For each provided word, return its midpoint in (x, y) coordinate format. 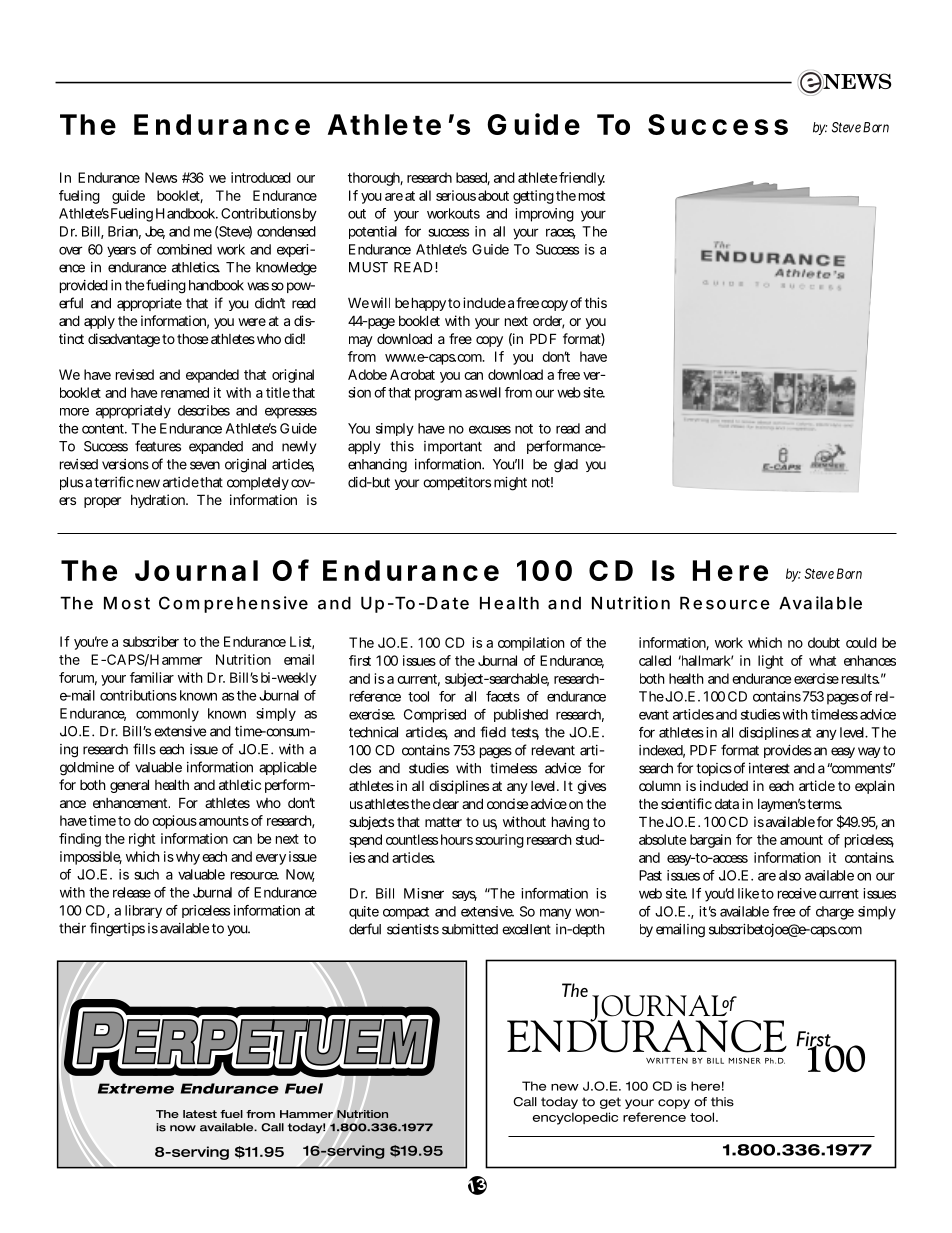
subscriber (151, 641)
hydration (159, 501)
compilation (531, 644)
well (490, 392)
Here (730, 570)
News (161, 177)
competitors (457, 483)
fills (144, 749)
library (143, 911)
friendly (582, 179)
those (192, 338)
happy (429, 304)
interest (769, 768)
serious (456, 195)
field (493, 732)
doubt (824, 642)
